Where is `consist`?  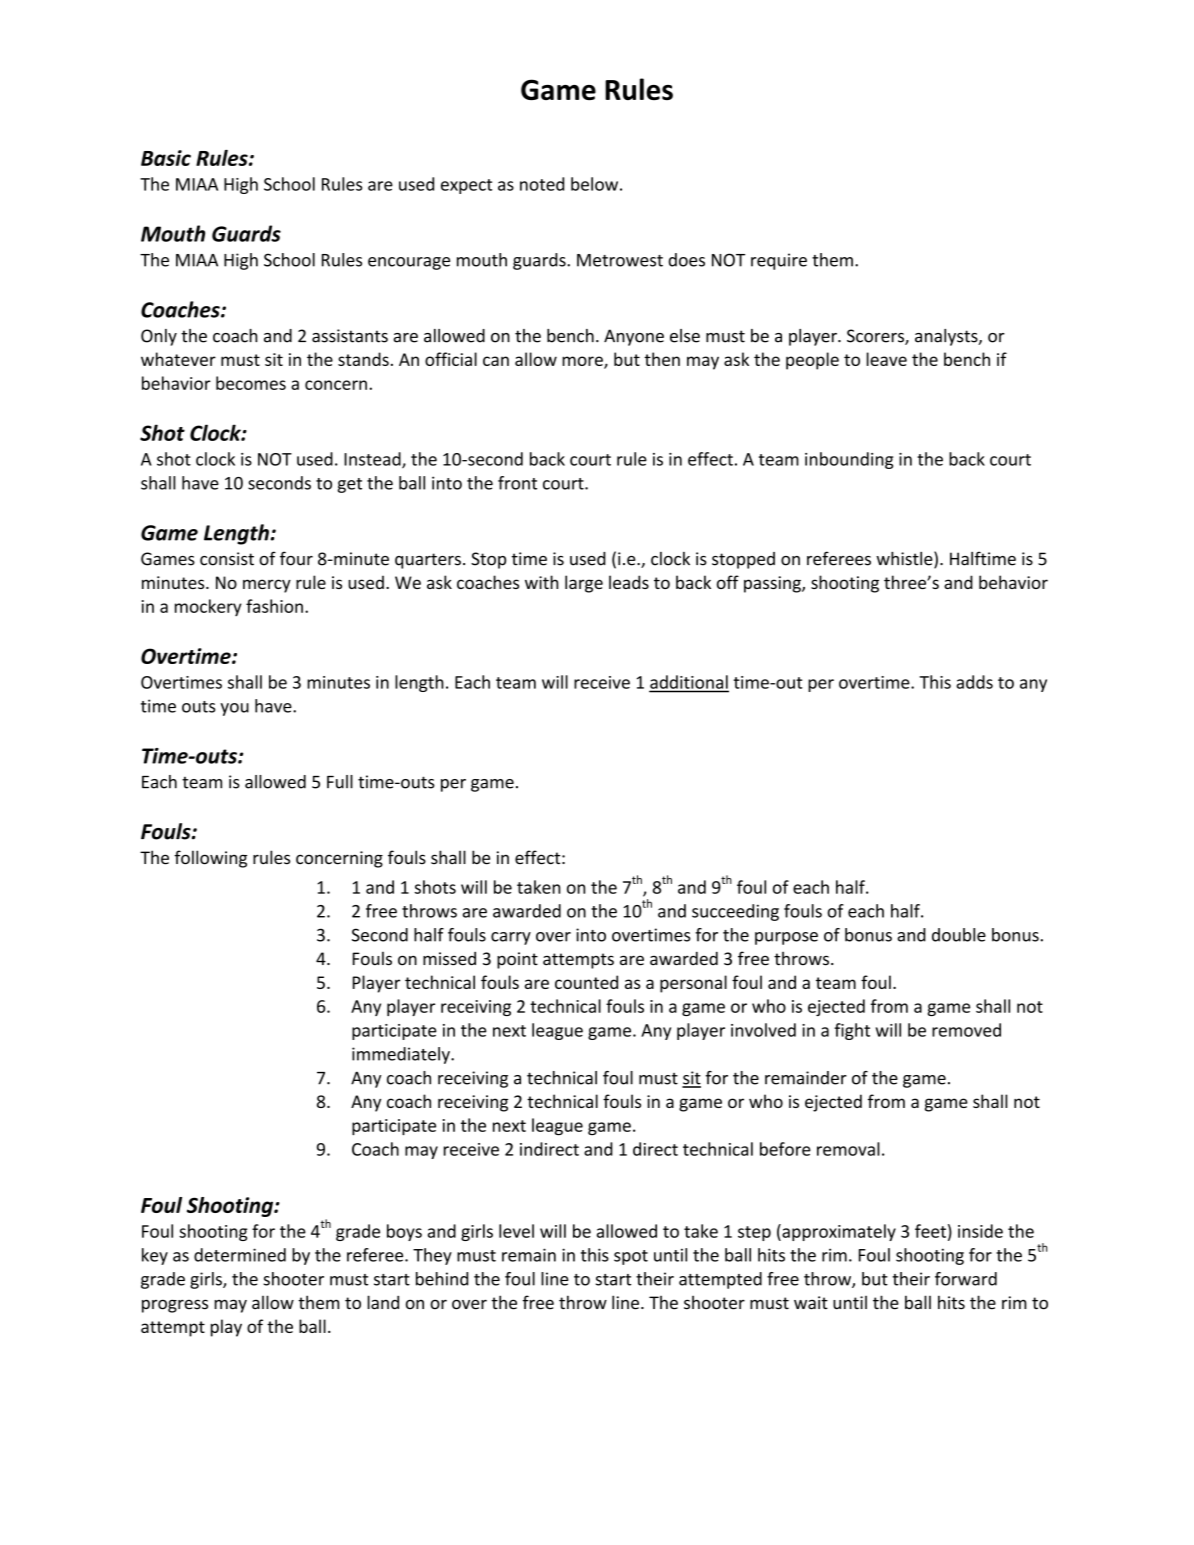 consist is located at coordinates (227, 559).
